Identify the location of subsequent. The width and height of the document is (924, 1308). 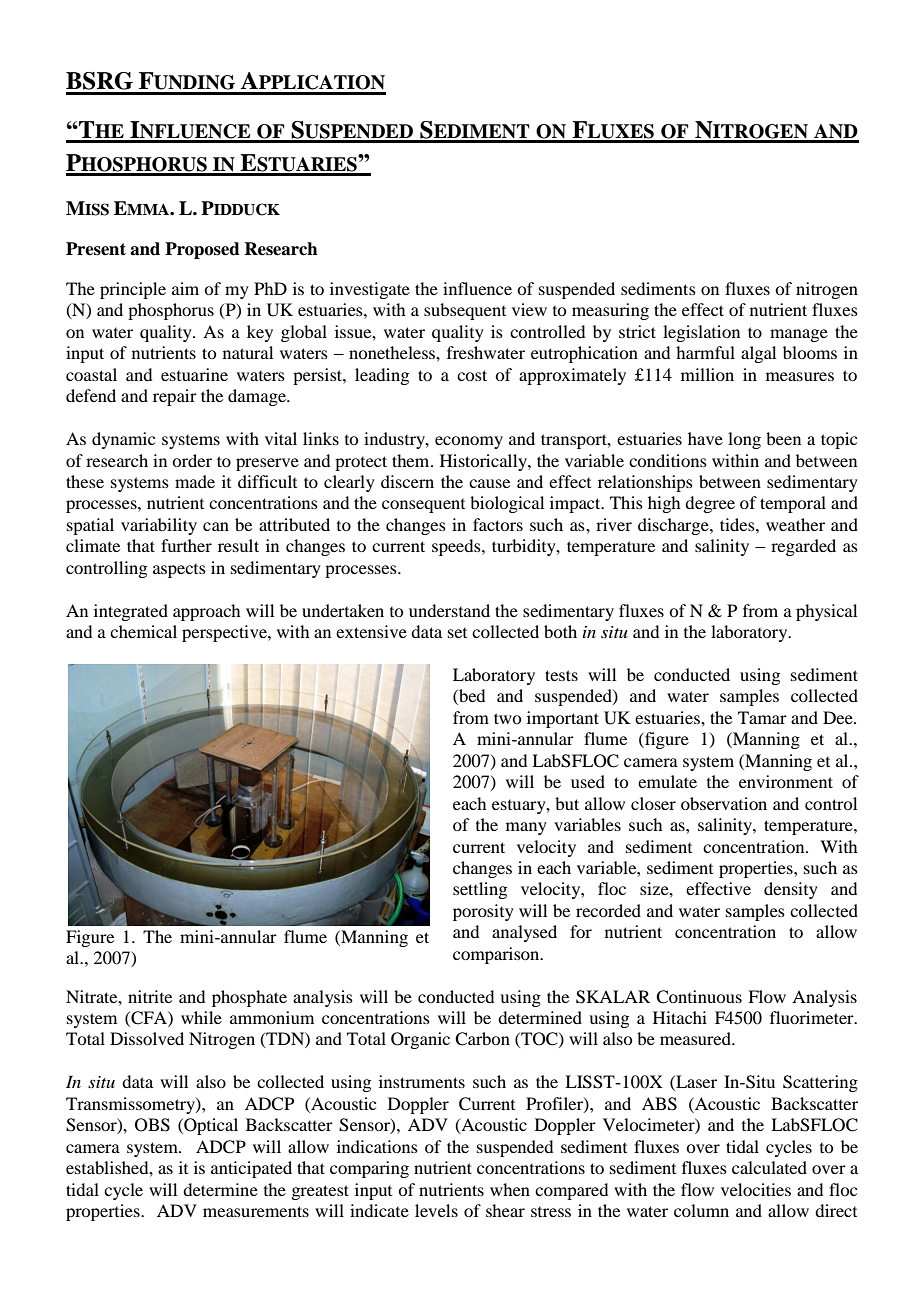
(465, 311).
